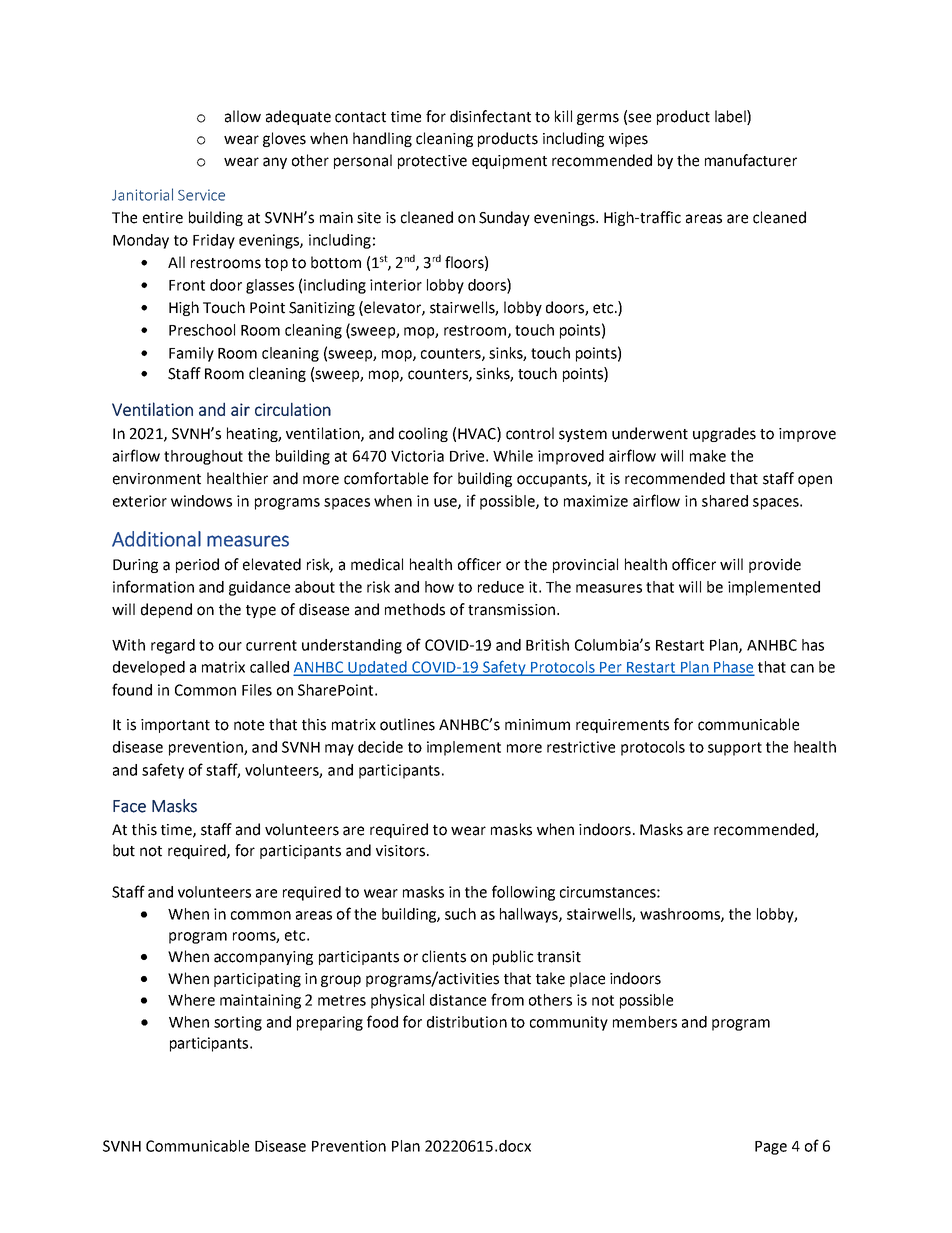  Describe the element at coordinates (460, 914) in the screenshot. I see `such` at that location.
